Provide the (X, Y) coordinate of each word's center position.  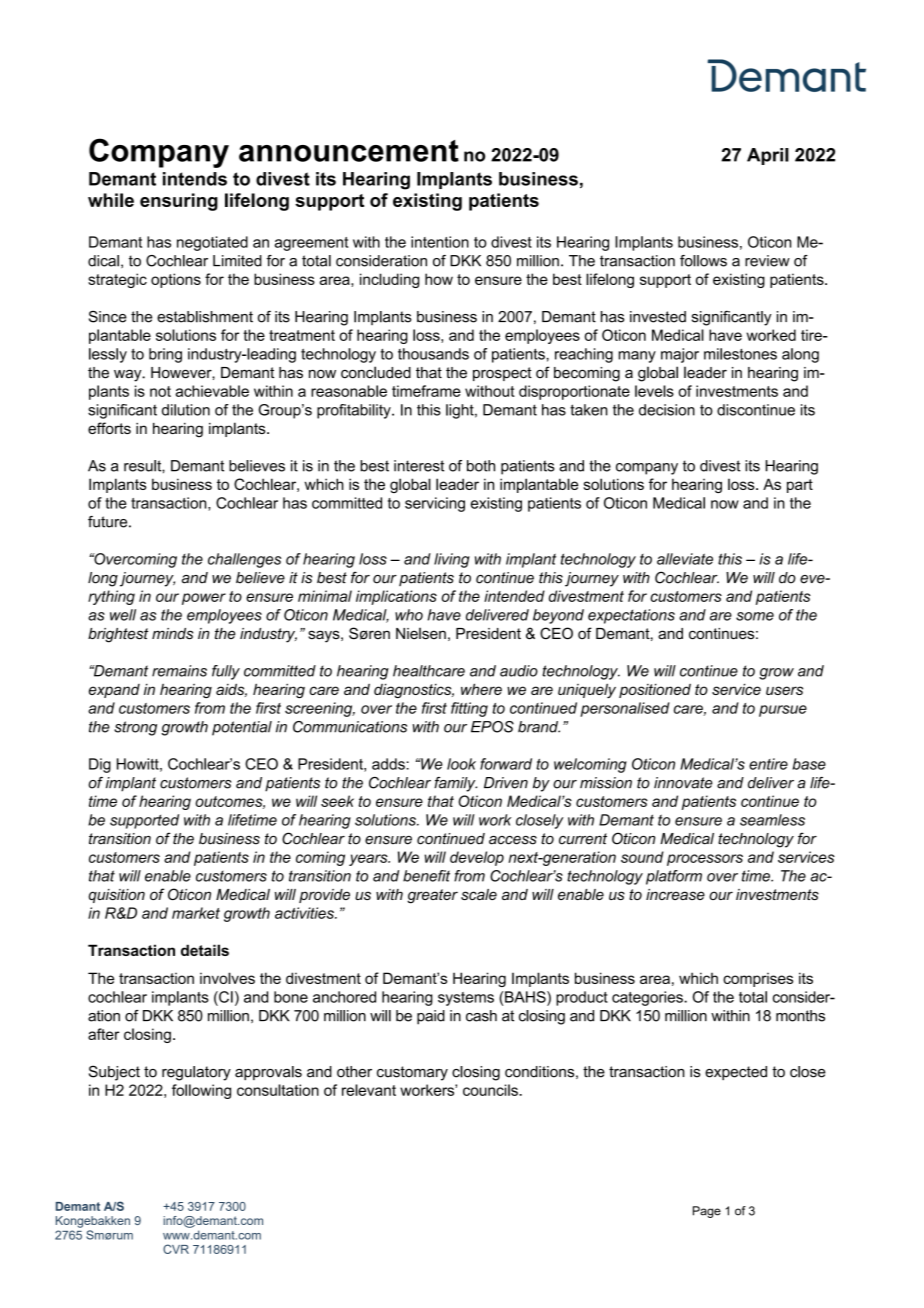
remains (179, 671)
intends (195, 179)
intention (440, 242)
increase (675, 894)
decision (667, 410)
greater (432, 896)
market (196, 913)
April (768, 156)
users (784, 690)
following (201, 1091)
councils (491, 1090)
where (481, 689)
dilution (186, 410)
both (481, 466)
